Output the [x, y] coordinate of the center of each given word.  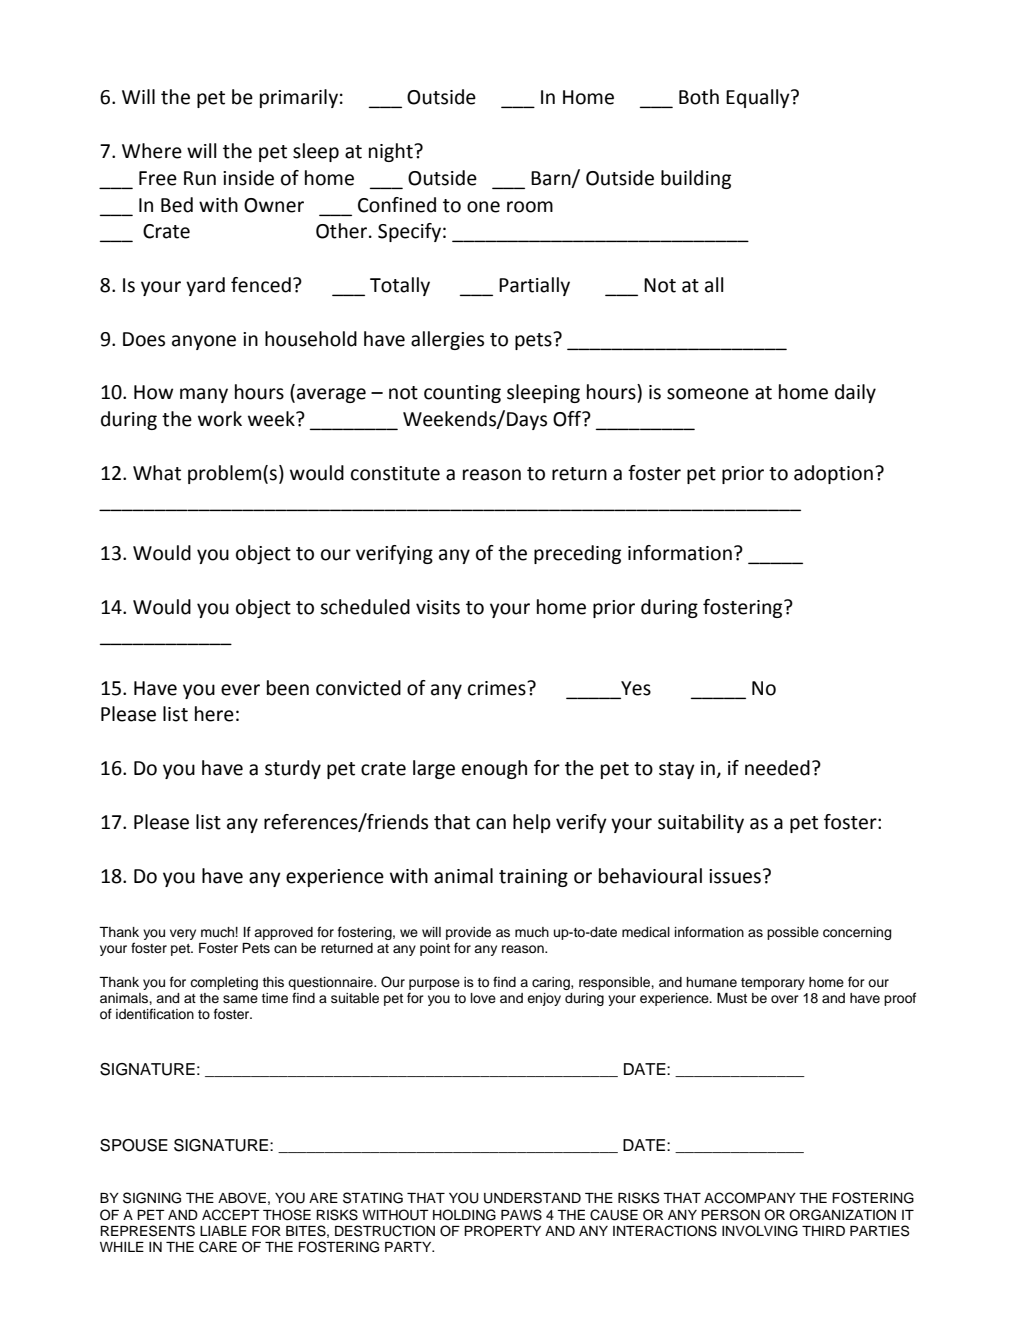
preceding [577, 554]
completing [224, 983]
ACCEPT [231, 1215]
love [483, 998]
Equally [759, 98]
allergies [447, 340]
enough [494, 769]
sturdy [293, 769]
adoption [833, 474]
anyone [204, 342]
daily [855, 393]
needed [777, 768]
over [785, 999]
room [530, 207]
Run [200, 178]
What [157, 473]
